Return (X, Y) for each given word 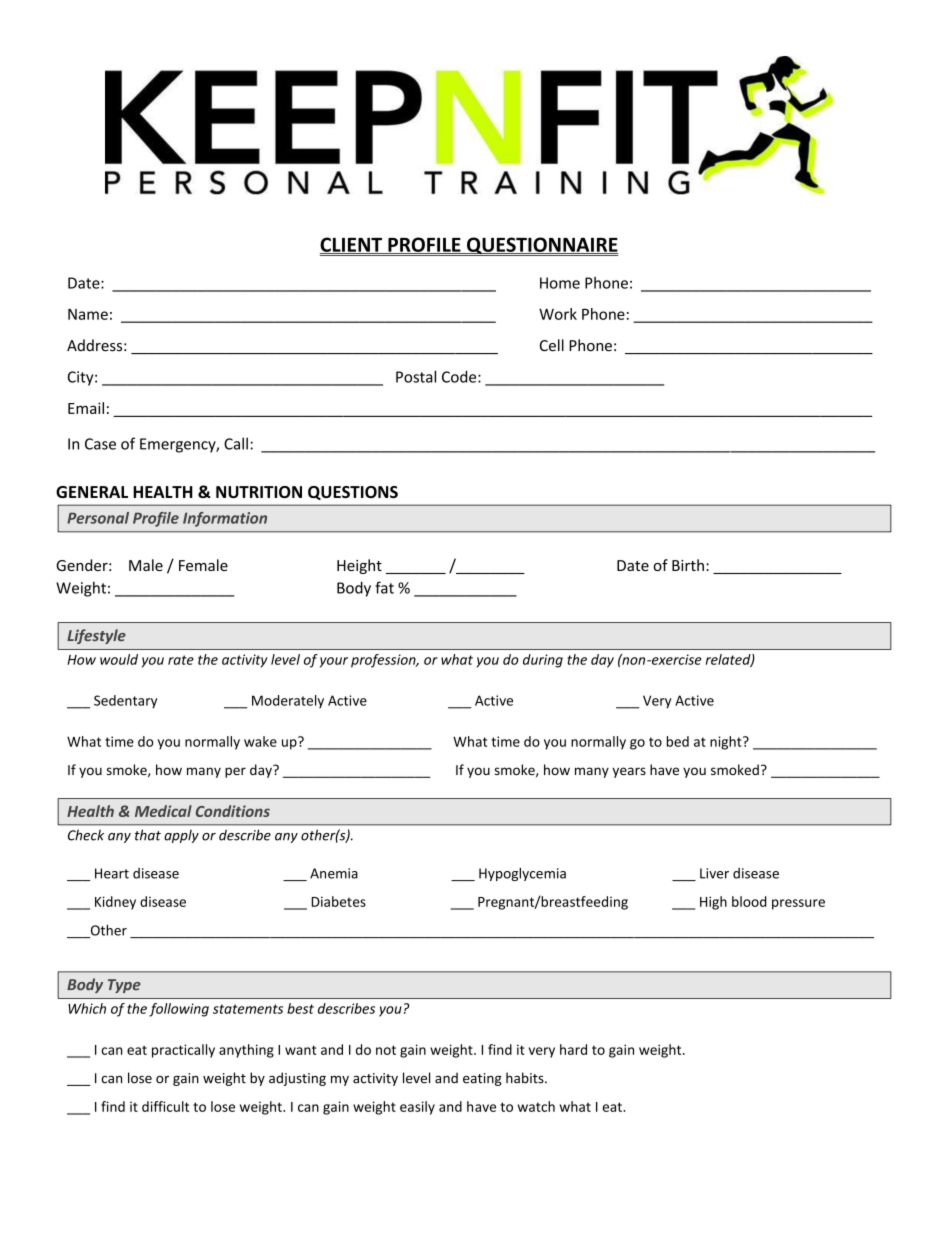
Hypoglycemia (522, 874)
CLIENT (352, 245)
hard (573, 1049)
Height (359, 566)
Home (560, 283)
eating (482, 1079)
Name (88, 314)
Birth (688, 565)
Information (225, 519)
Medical (163, 811)
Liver (714, 873)
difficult (165, 1106)
